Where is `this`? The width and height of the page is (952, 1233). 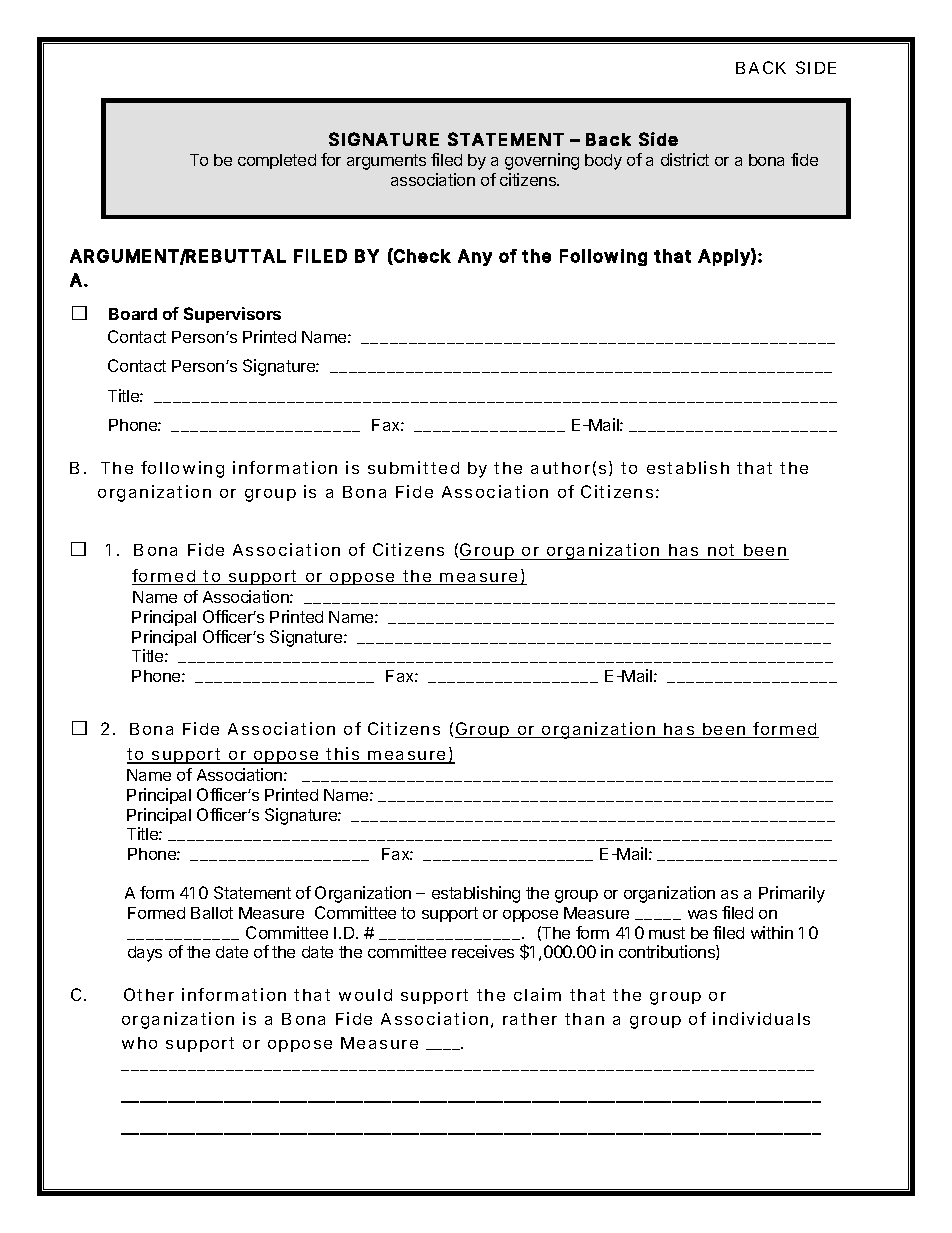 this is located at coordinates (342, 755).
